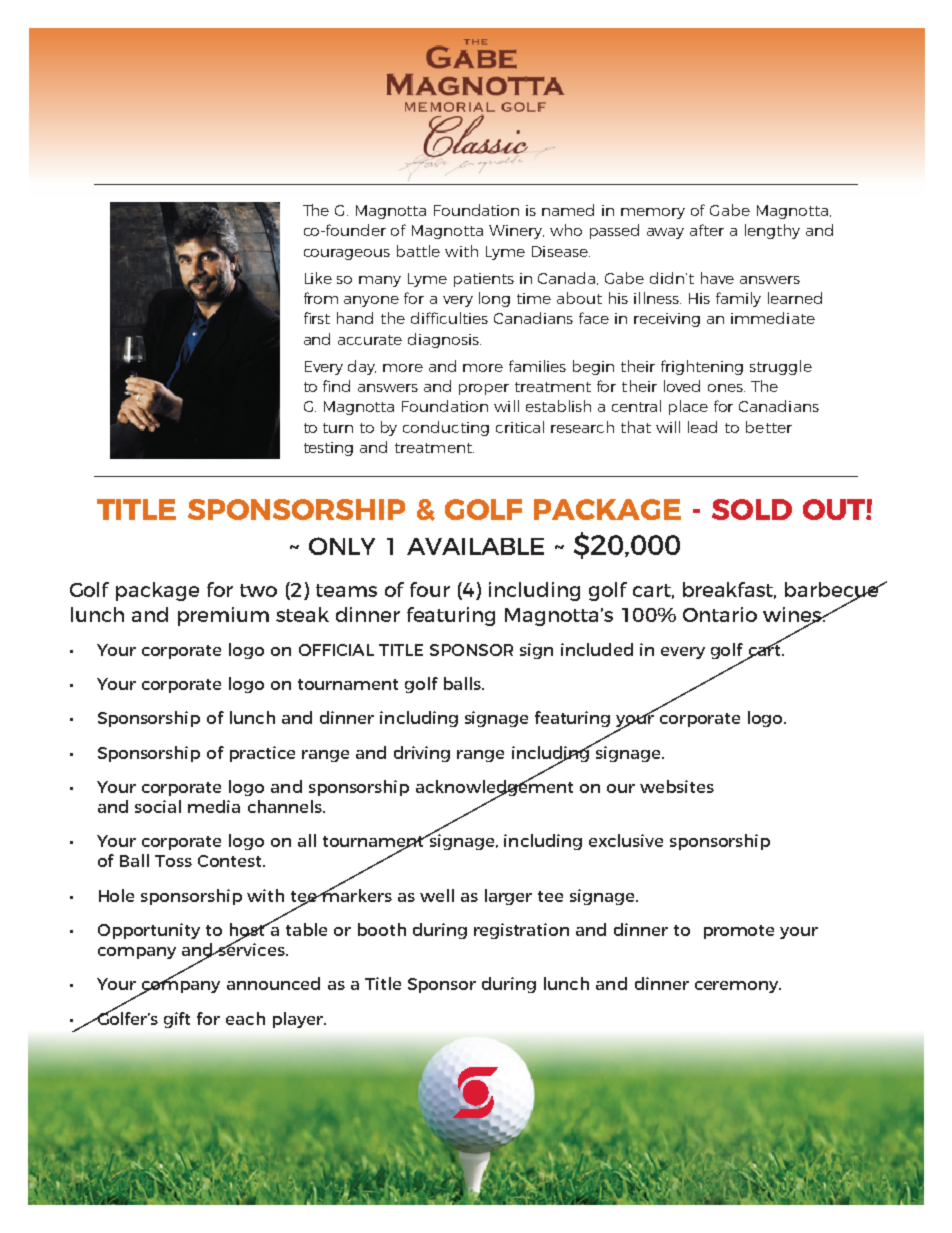 The height and width of the screenshot is (1233, 952). What do you see at coordinates (516, 232) in the screenshot?
I see `Winery` at bounding box center [516, 232].
